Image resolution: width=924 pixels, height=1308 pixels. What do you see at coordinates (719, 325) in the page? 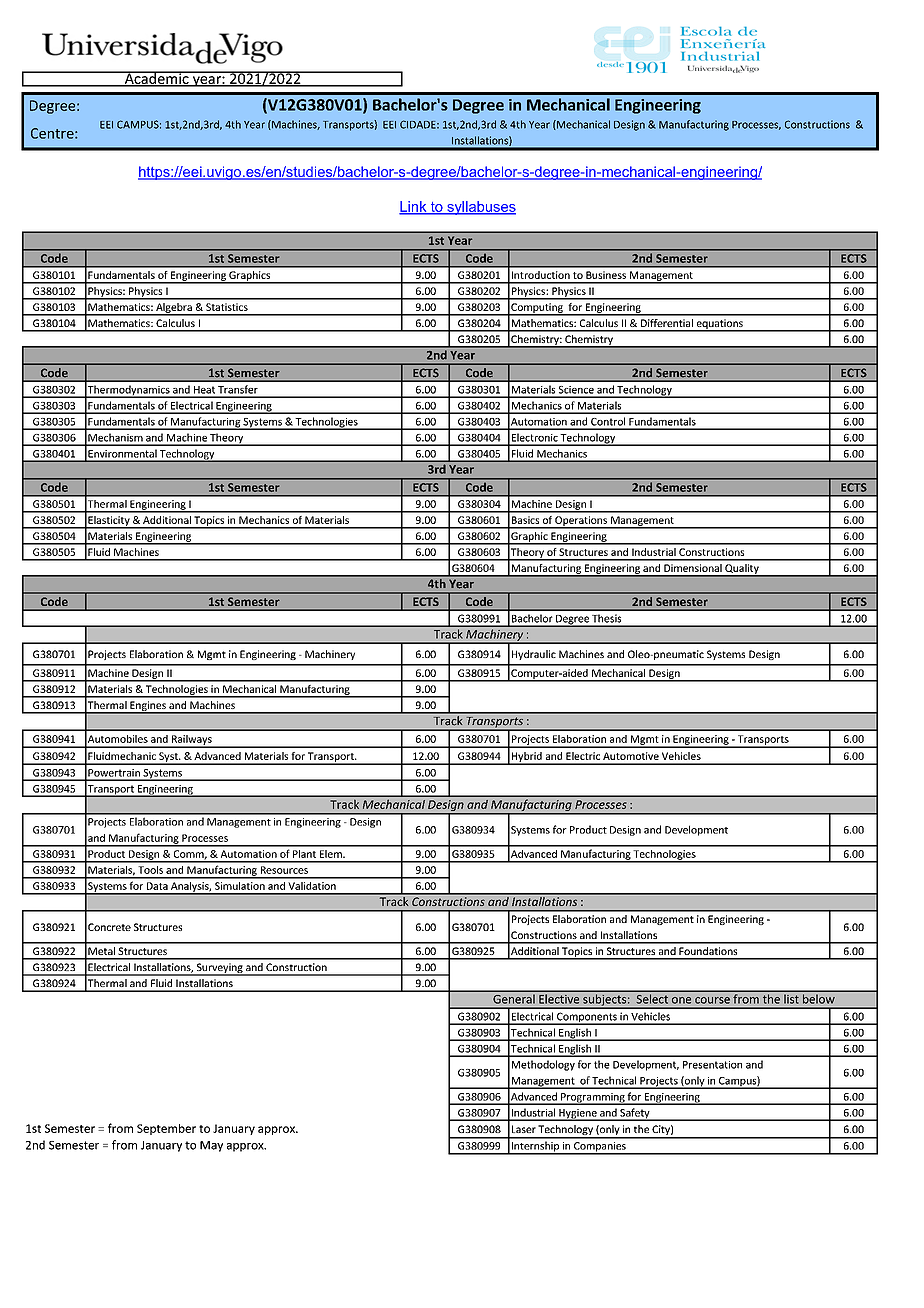
I see `equations` at bounding box center [719, 325].
